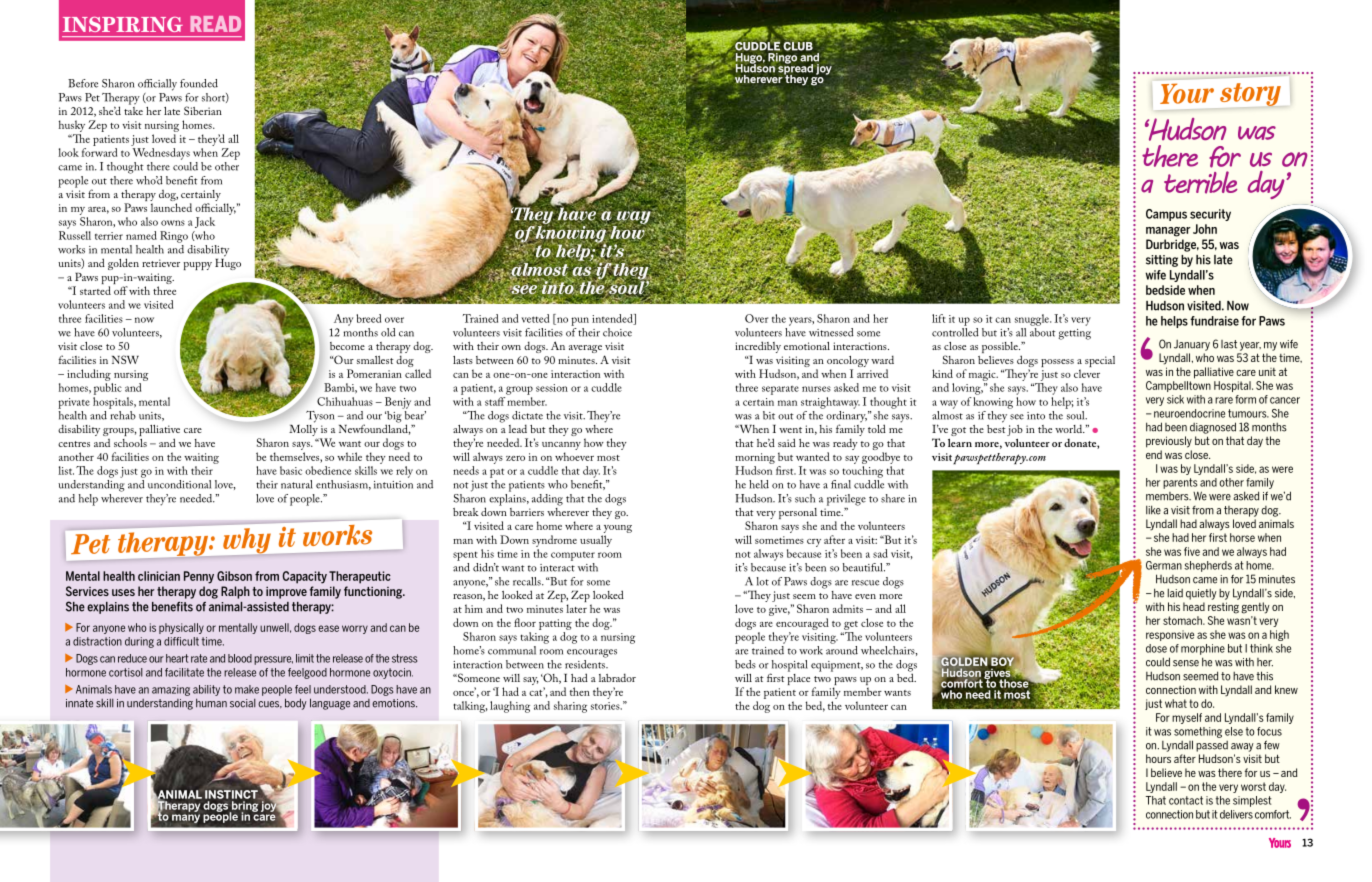  I want to click on CLUB, so click(798, 45).
